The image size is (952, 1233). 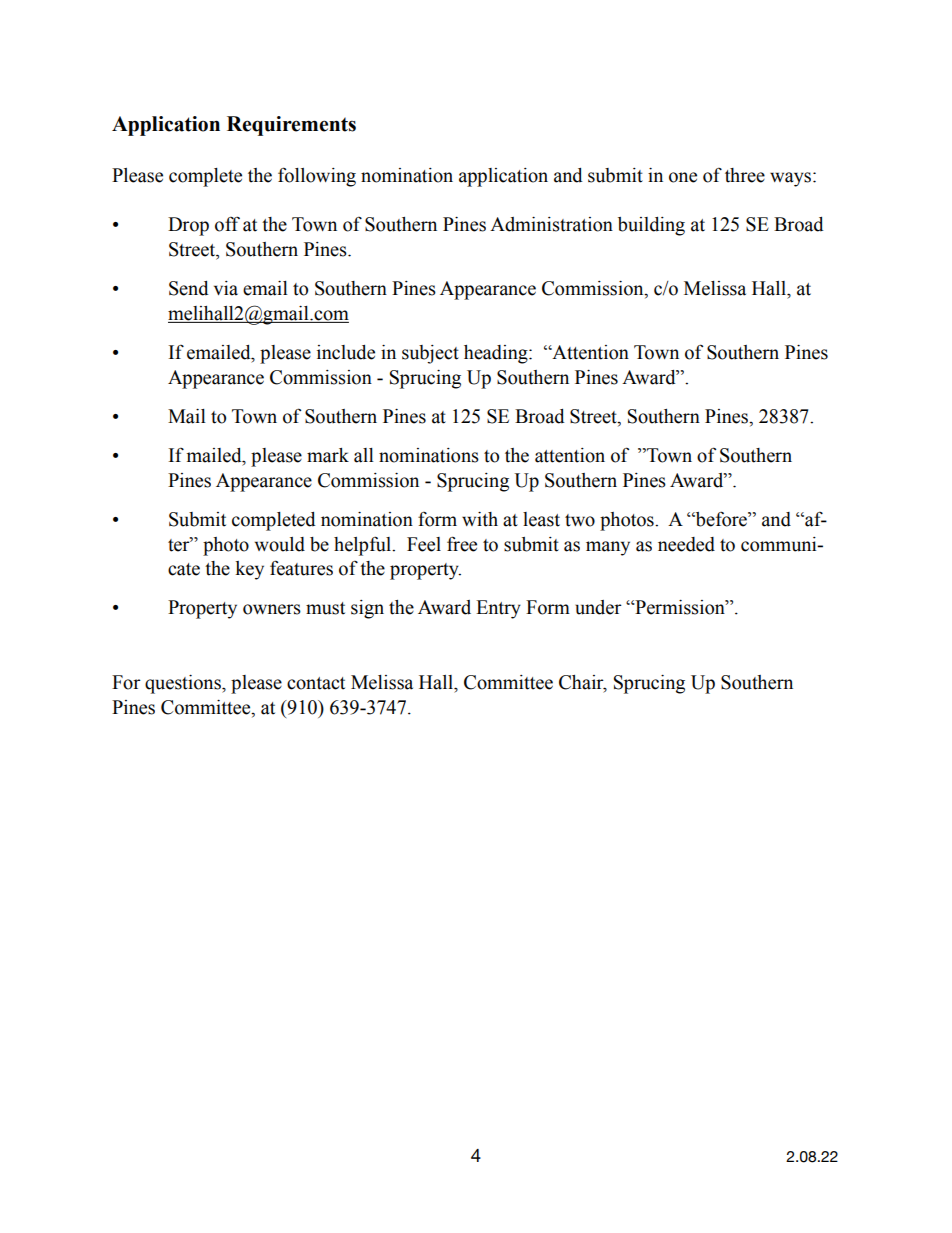 What do you see at coordinates (651, 226) in the page?
I see `building` at bounding box center [651, 226].
